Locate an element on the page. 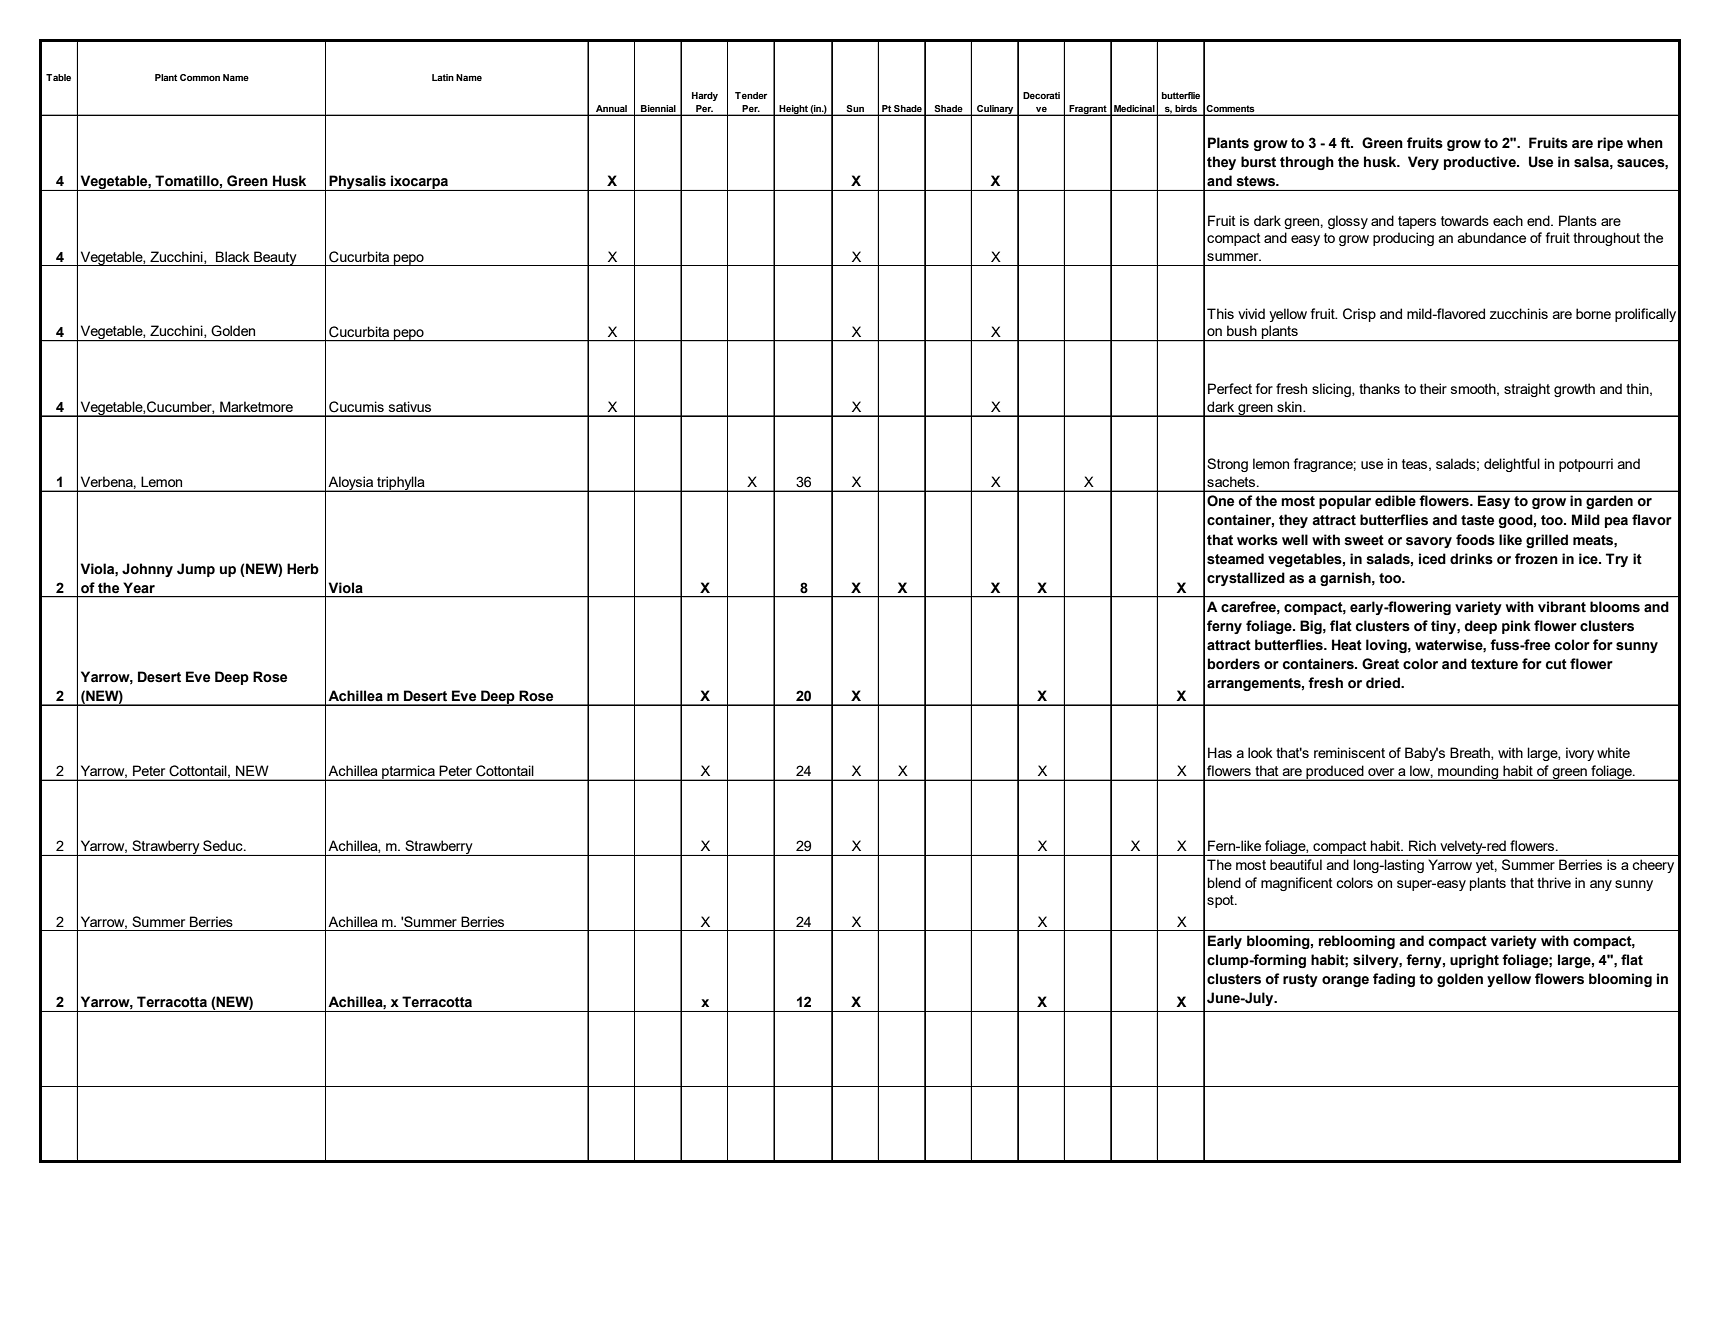  One is located at coordinates (1220, 501).
